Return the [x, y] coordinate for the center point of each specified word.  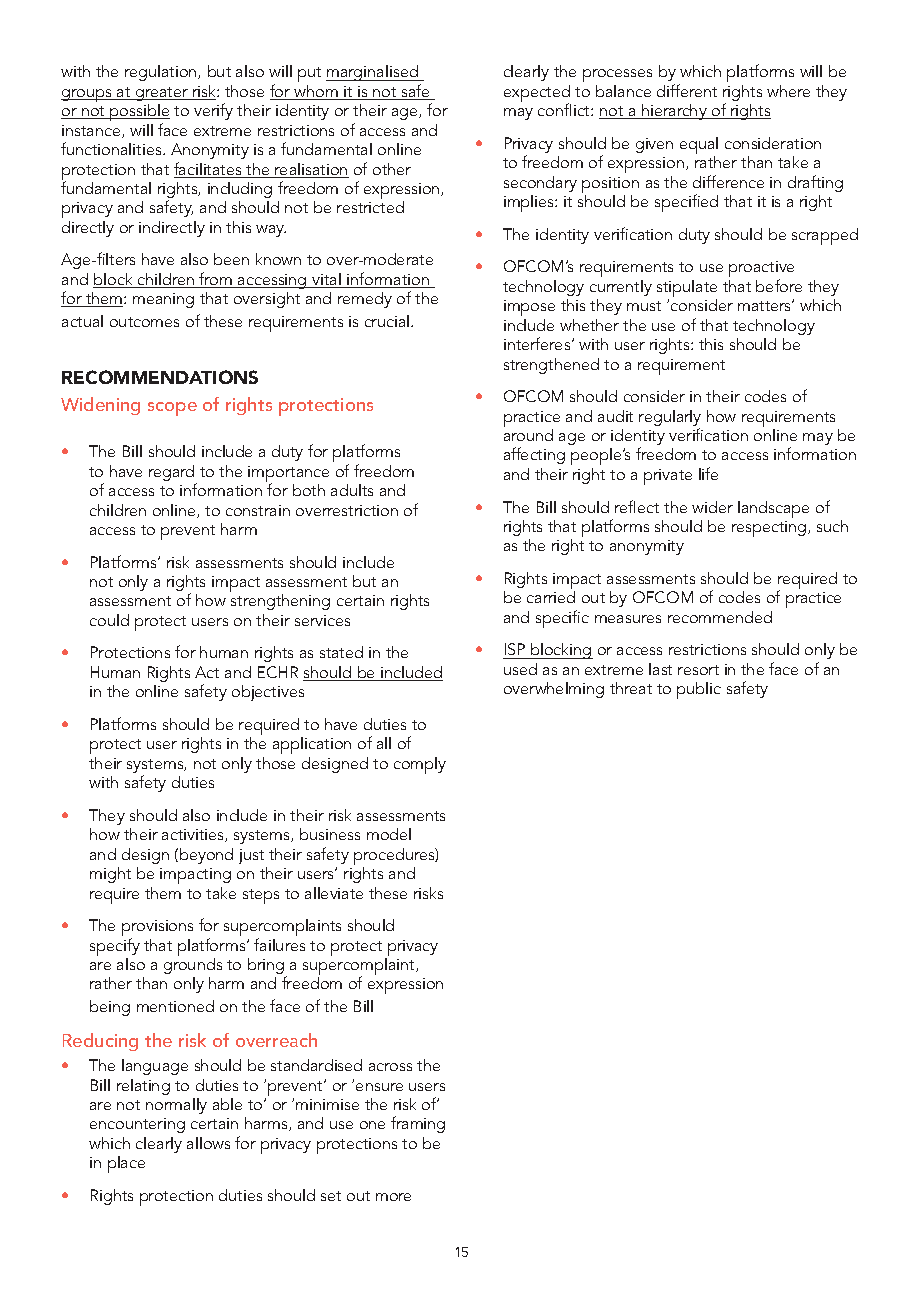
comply [420, 765]
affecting [534, 455]
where [788, 91]
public [699, 690]
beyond [206, 856]
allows [208, 1143]
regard [173, 474]
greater [162, 94]
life [708, 473]
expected [537, 95]
